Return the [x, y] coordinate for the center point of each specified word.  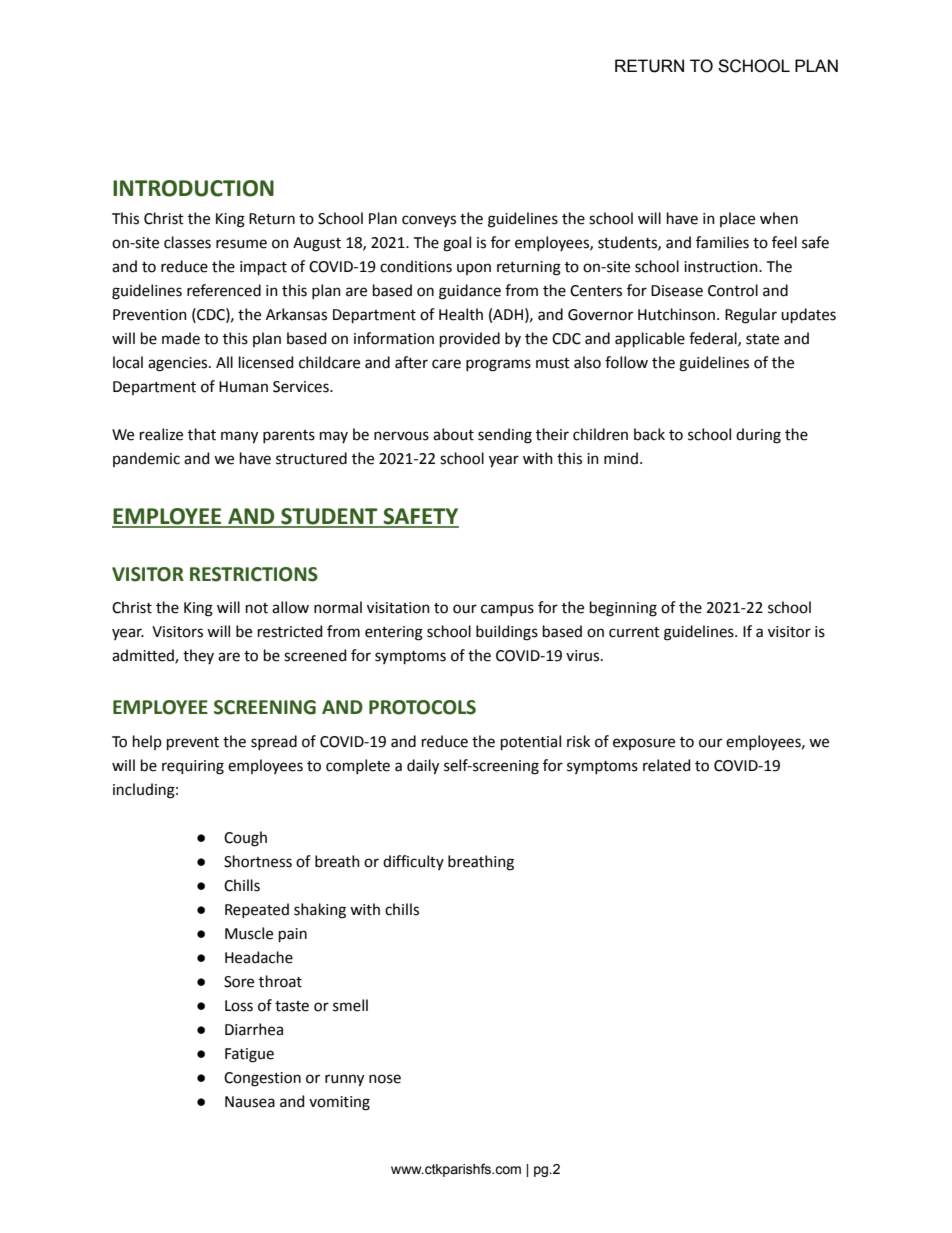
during [758, 436]
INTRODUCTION [193, 188]
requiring [193, 767]
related [666, 765]
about [453, 434]
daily [423, 767]
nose [385, 1079]
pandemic [146, 459]
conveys [429, 221]
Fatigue [249, 1055]
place [737, 219]
